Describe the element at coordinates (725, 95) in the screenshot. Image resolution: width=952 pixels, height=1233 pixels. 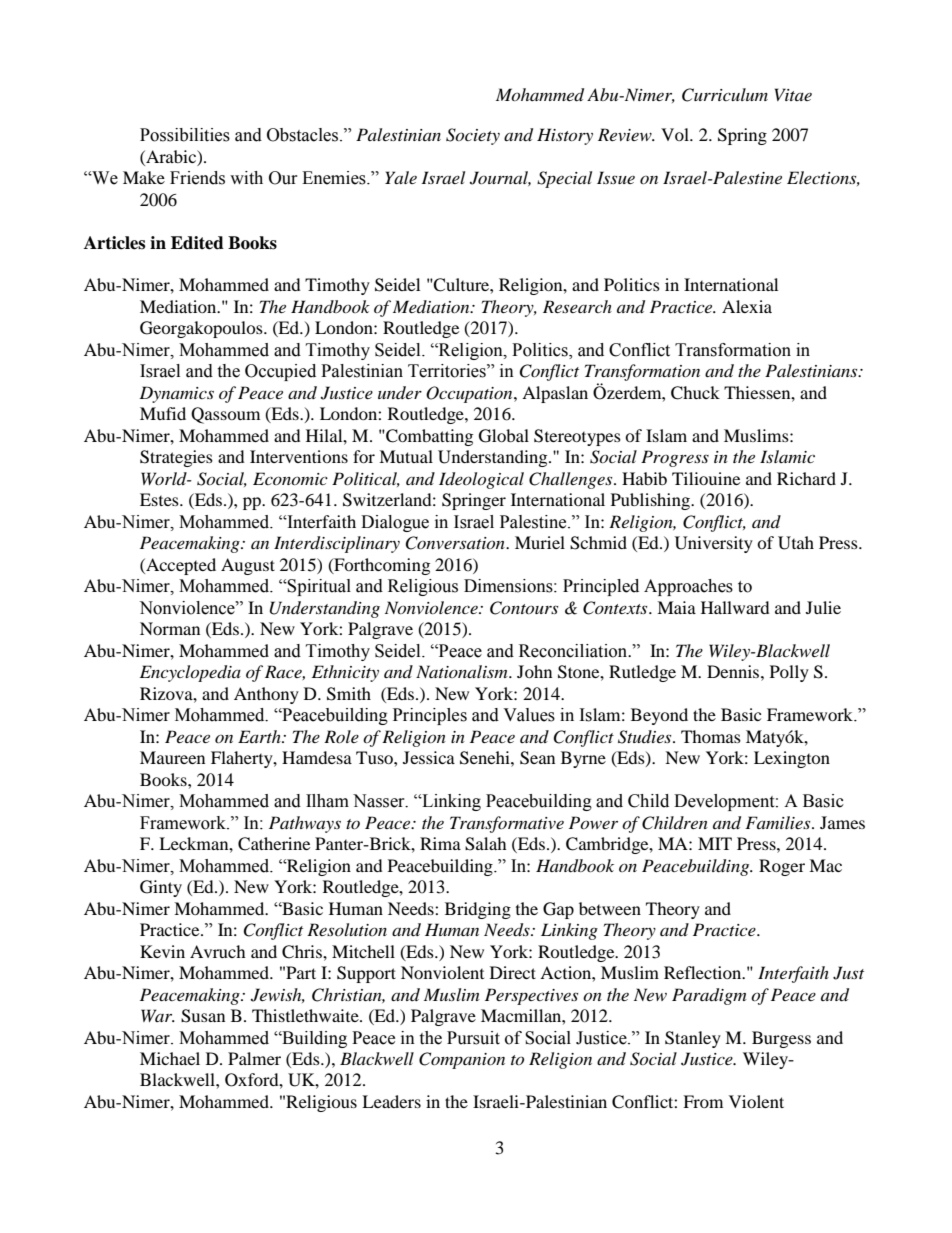
I see `Curriculum` at that location.
